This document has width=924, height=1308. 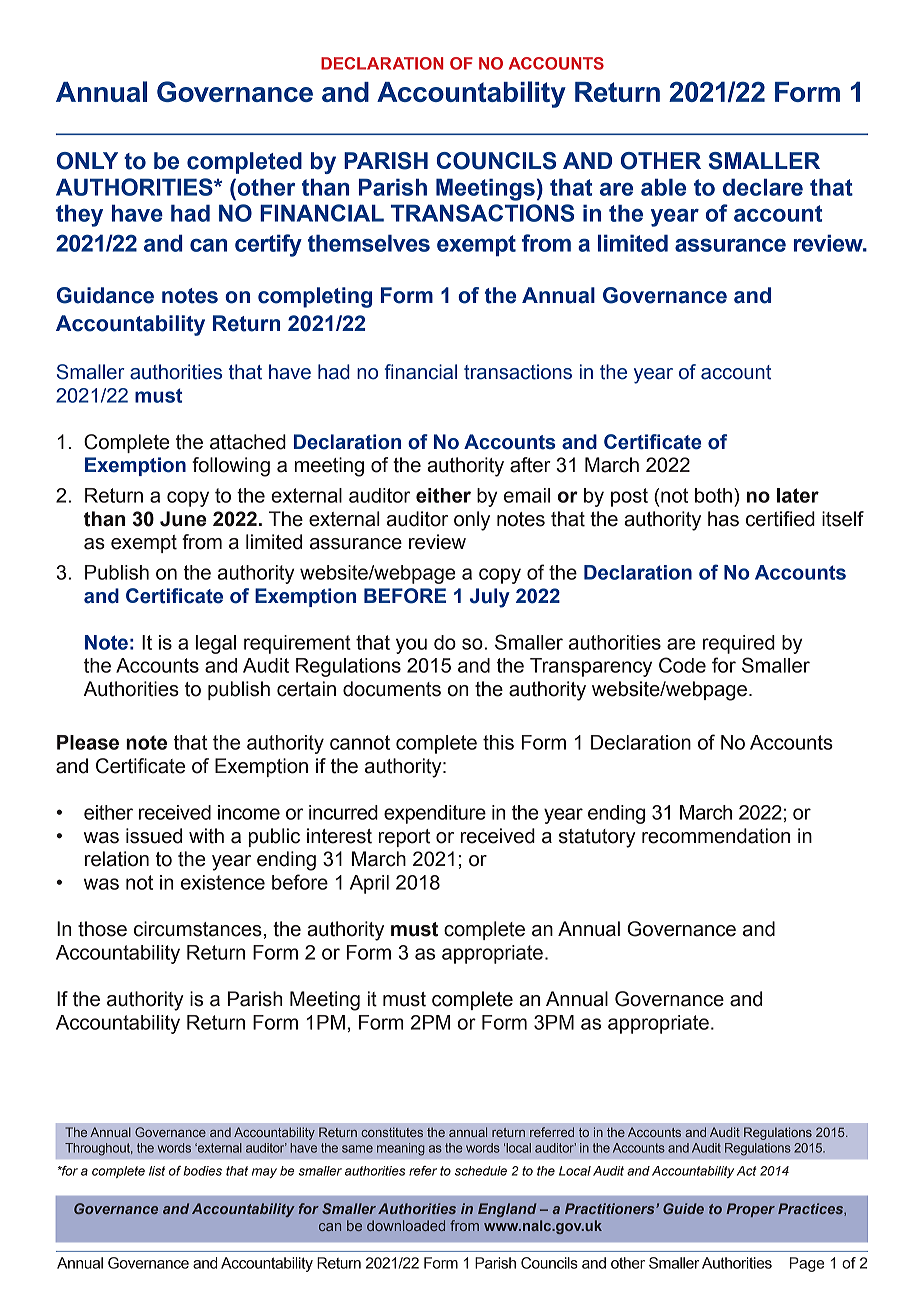 What do you see at coordinates (716, 836) in the document?
I see `recommendation` at bounding box center [716, 836].
